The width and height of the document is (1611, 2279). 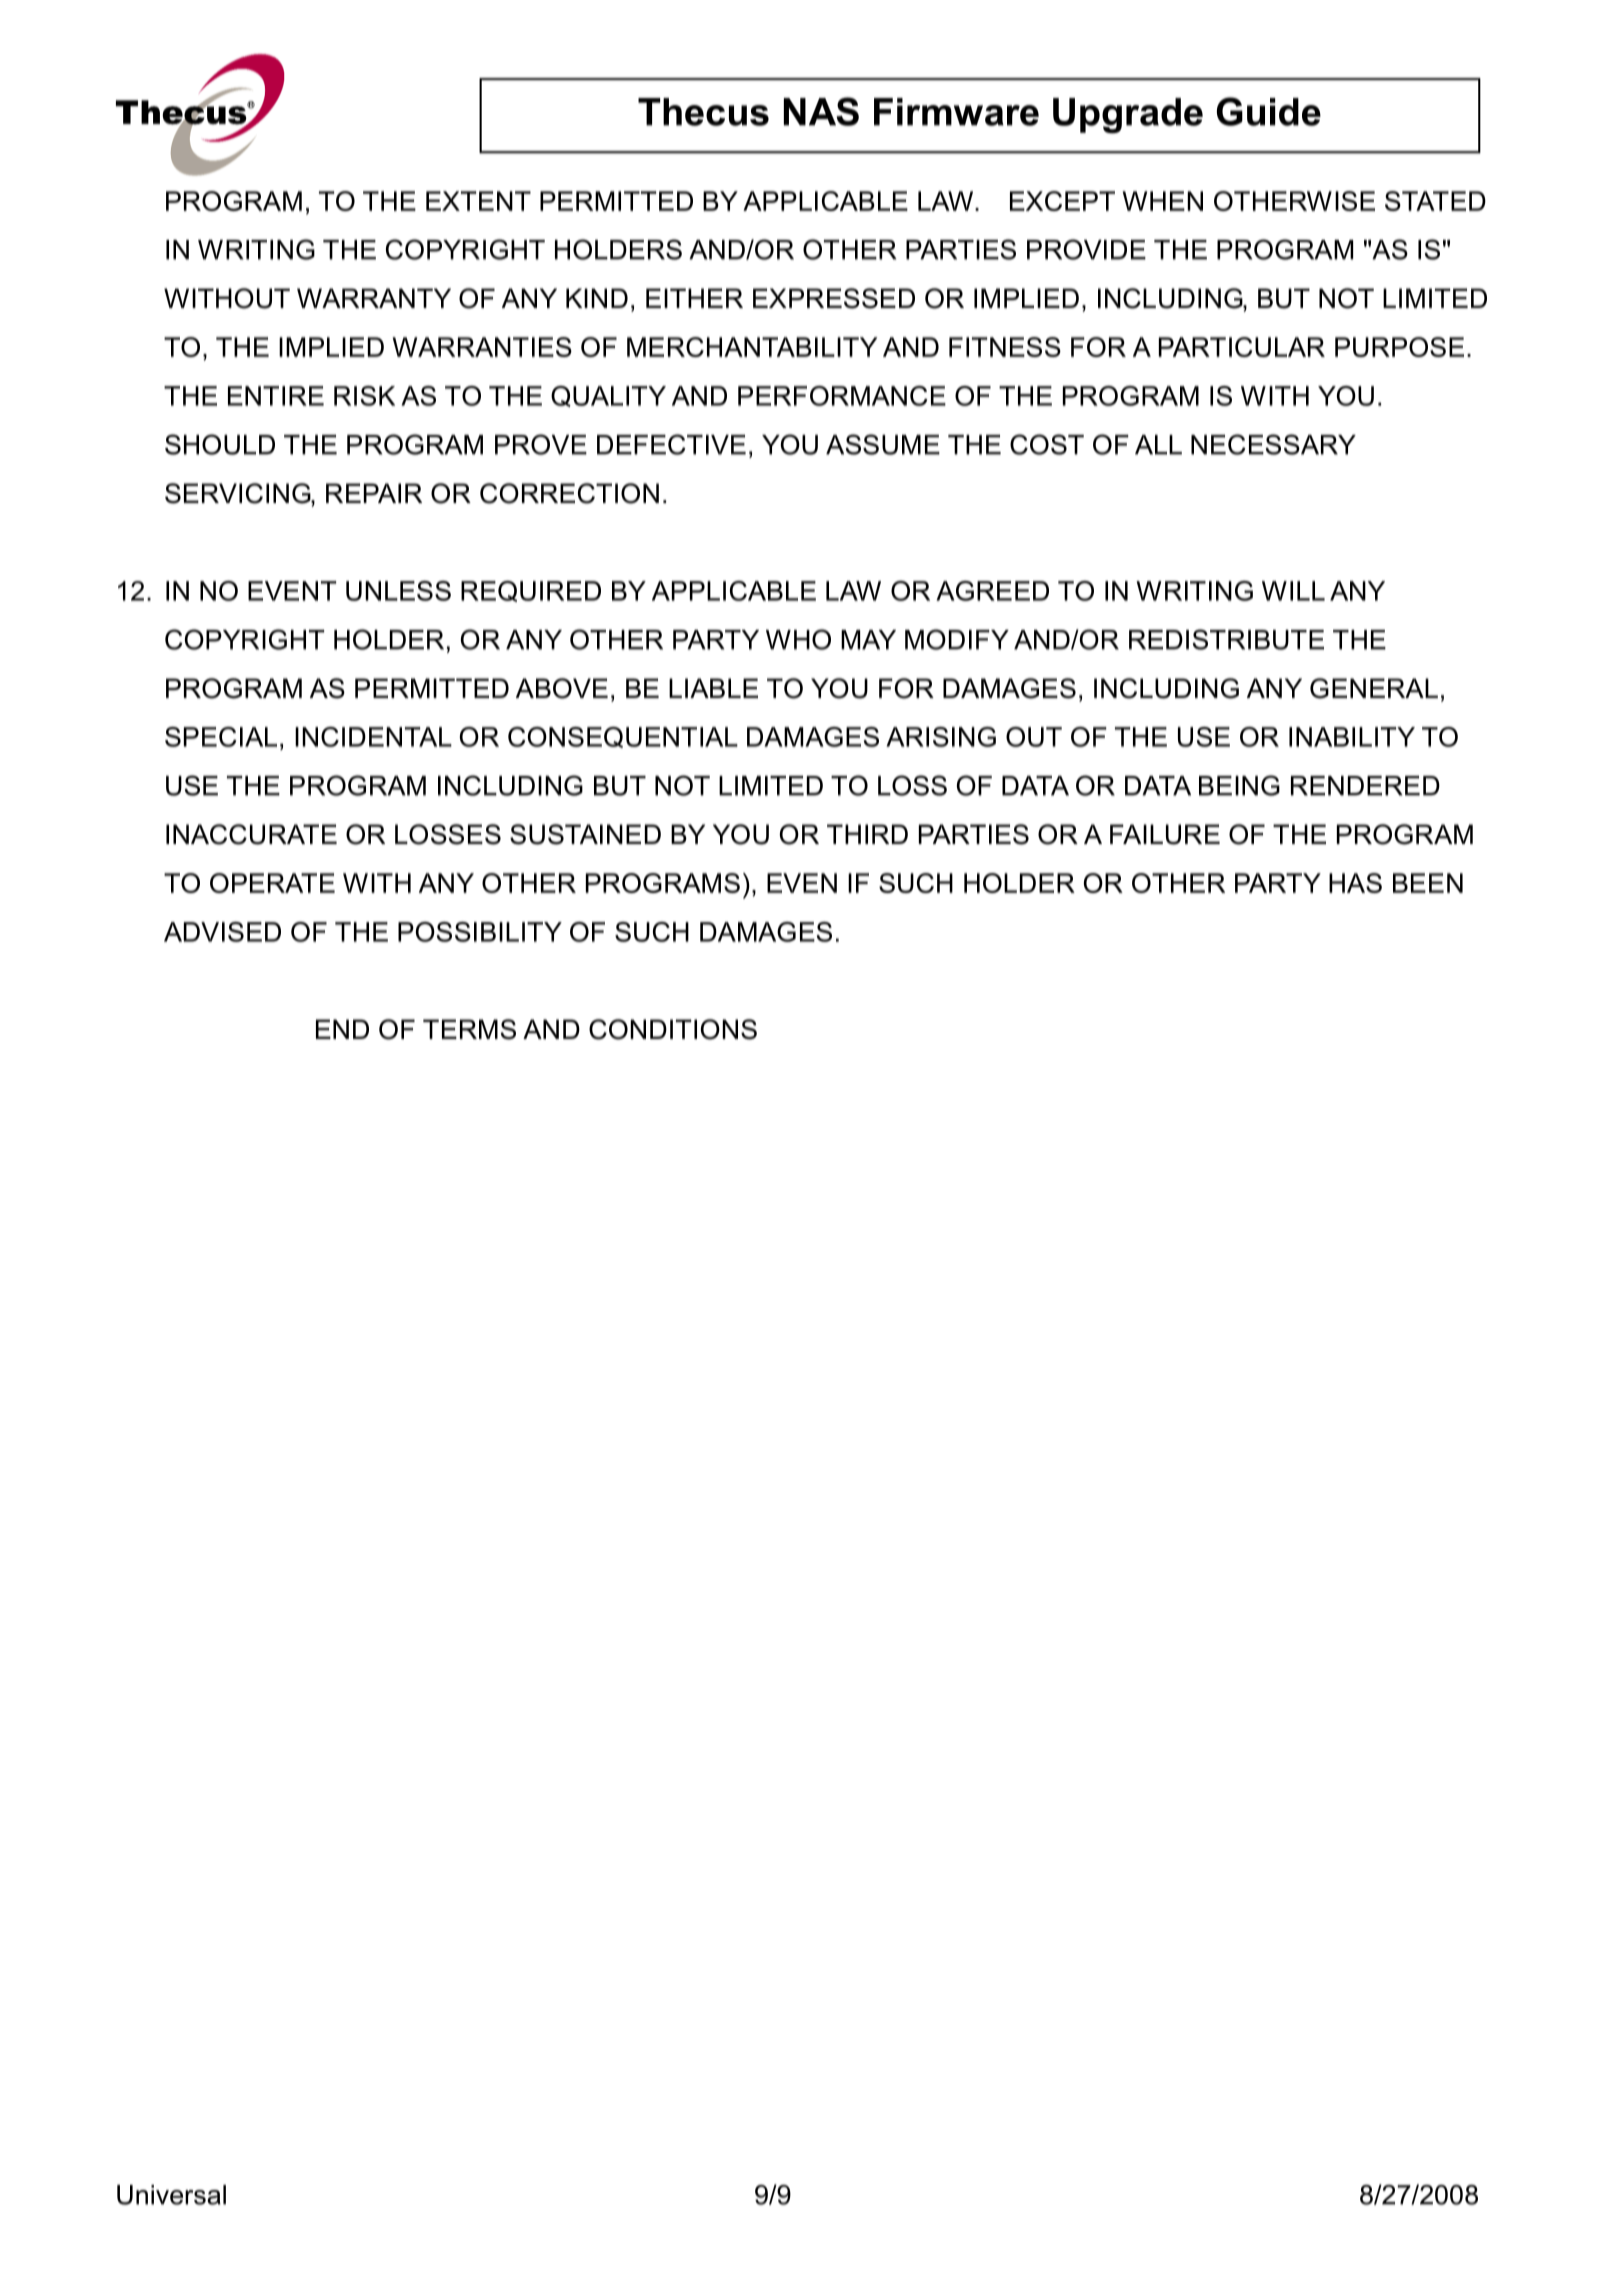 I want to click on EXTENT, so click(x=478, y=201).
